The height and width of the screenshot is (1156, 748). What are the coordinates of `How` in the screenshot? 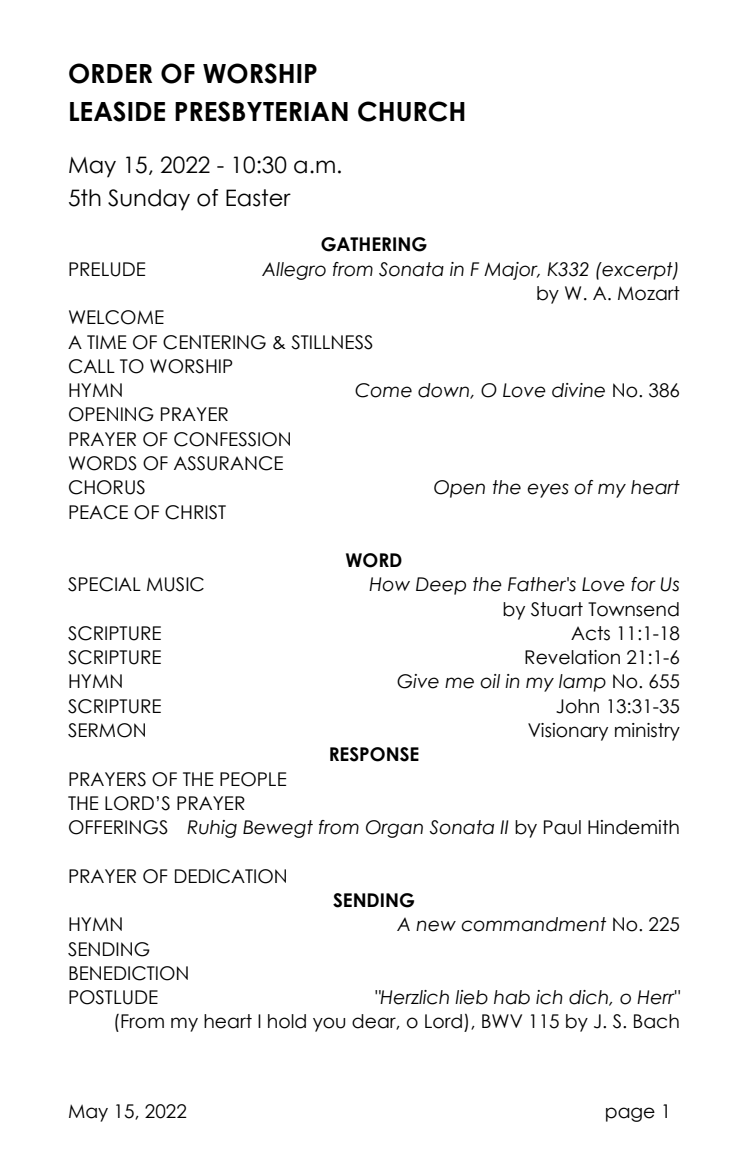 It's located at (389, 584).
